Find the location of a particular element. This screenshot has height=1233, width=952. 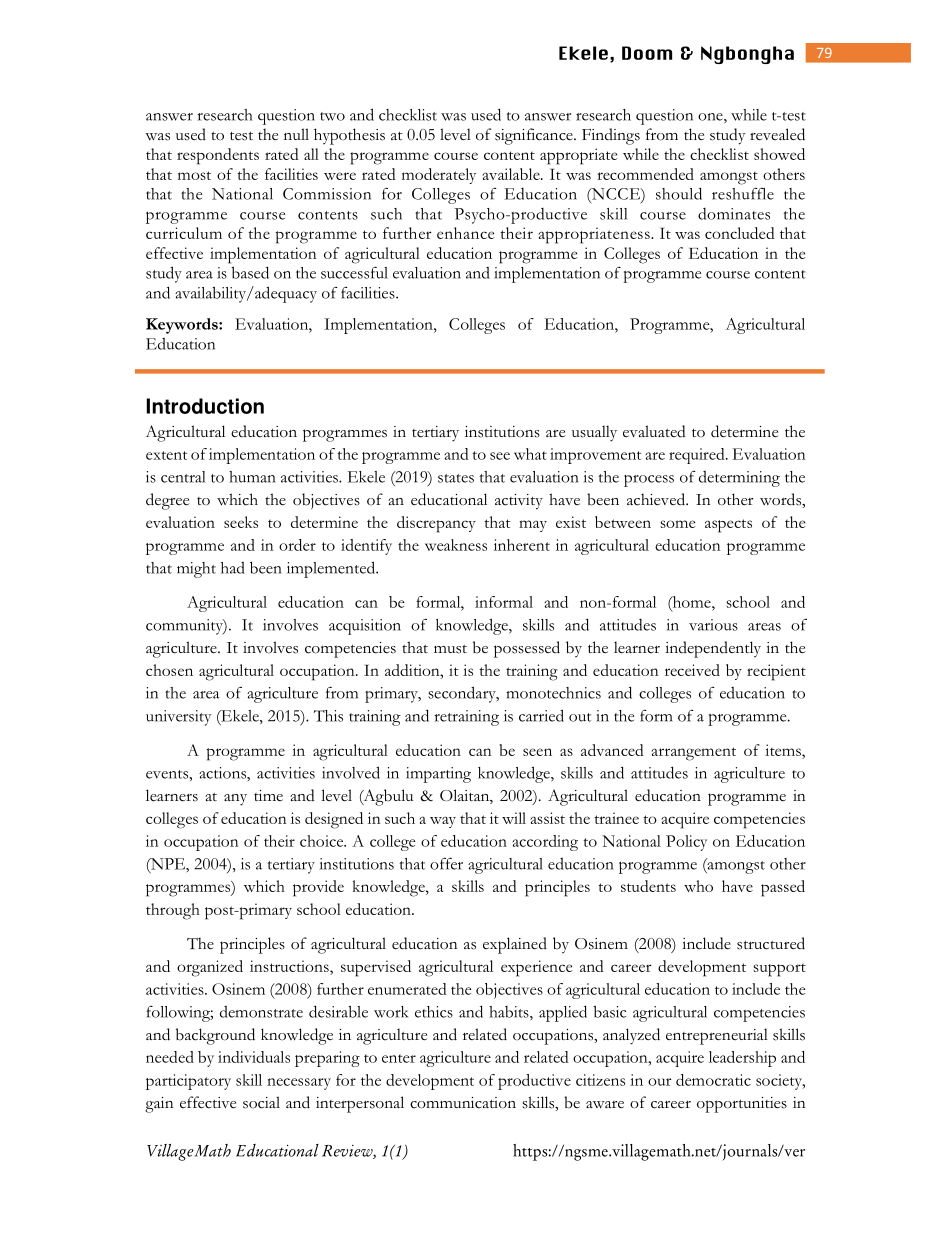

had is located at coordinates (233, 568).
